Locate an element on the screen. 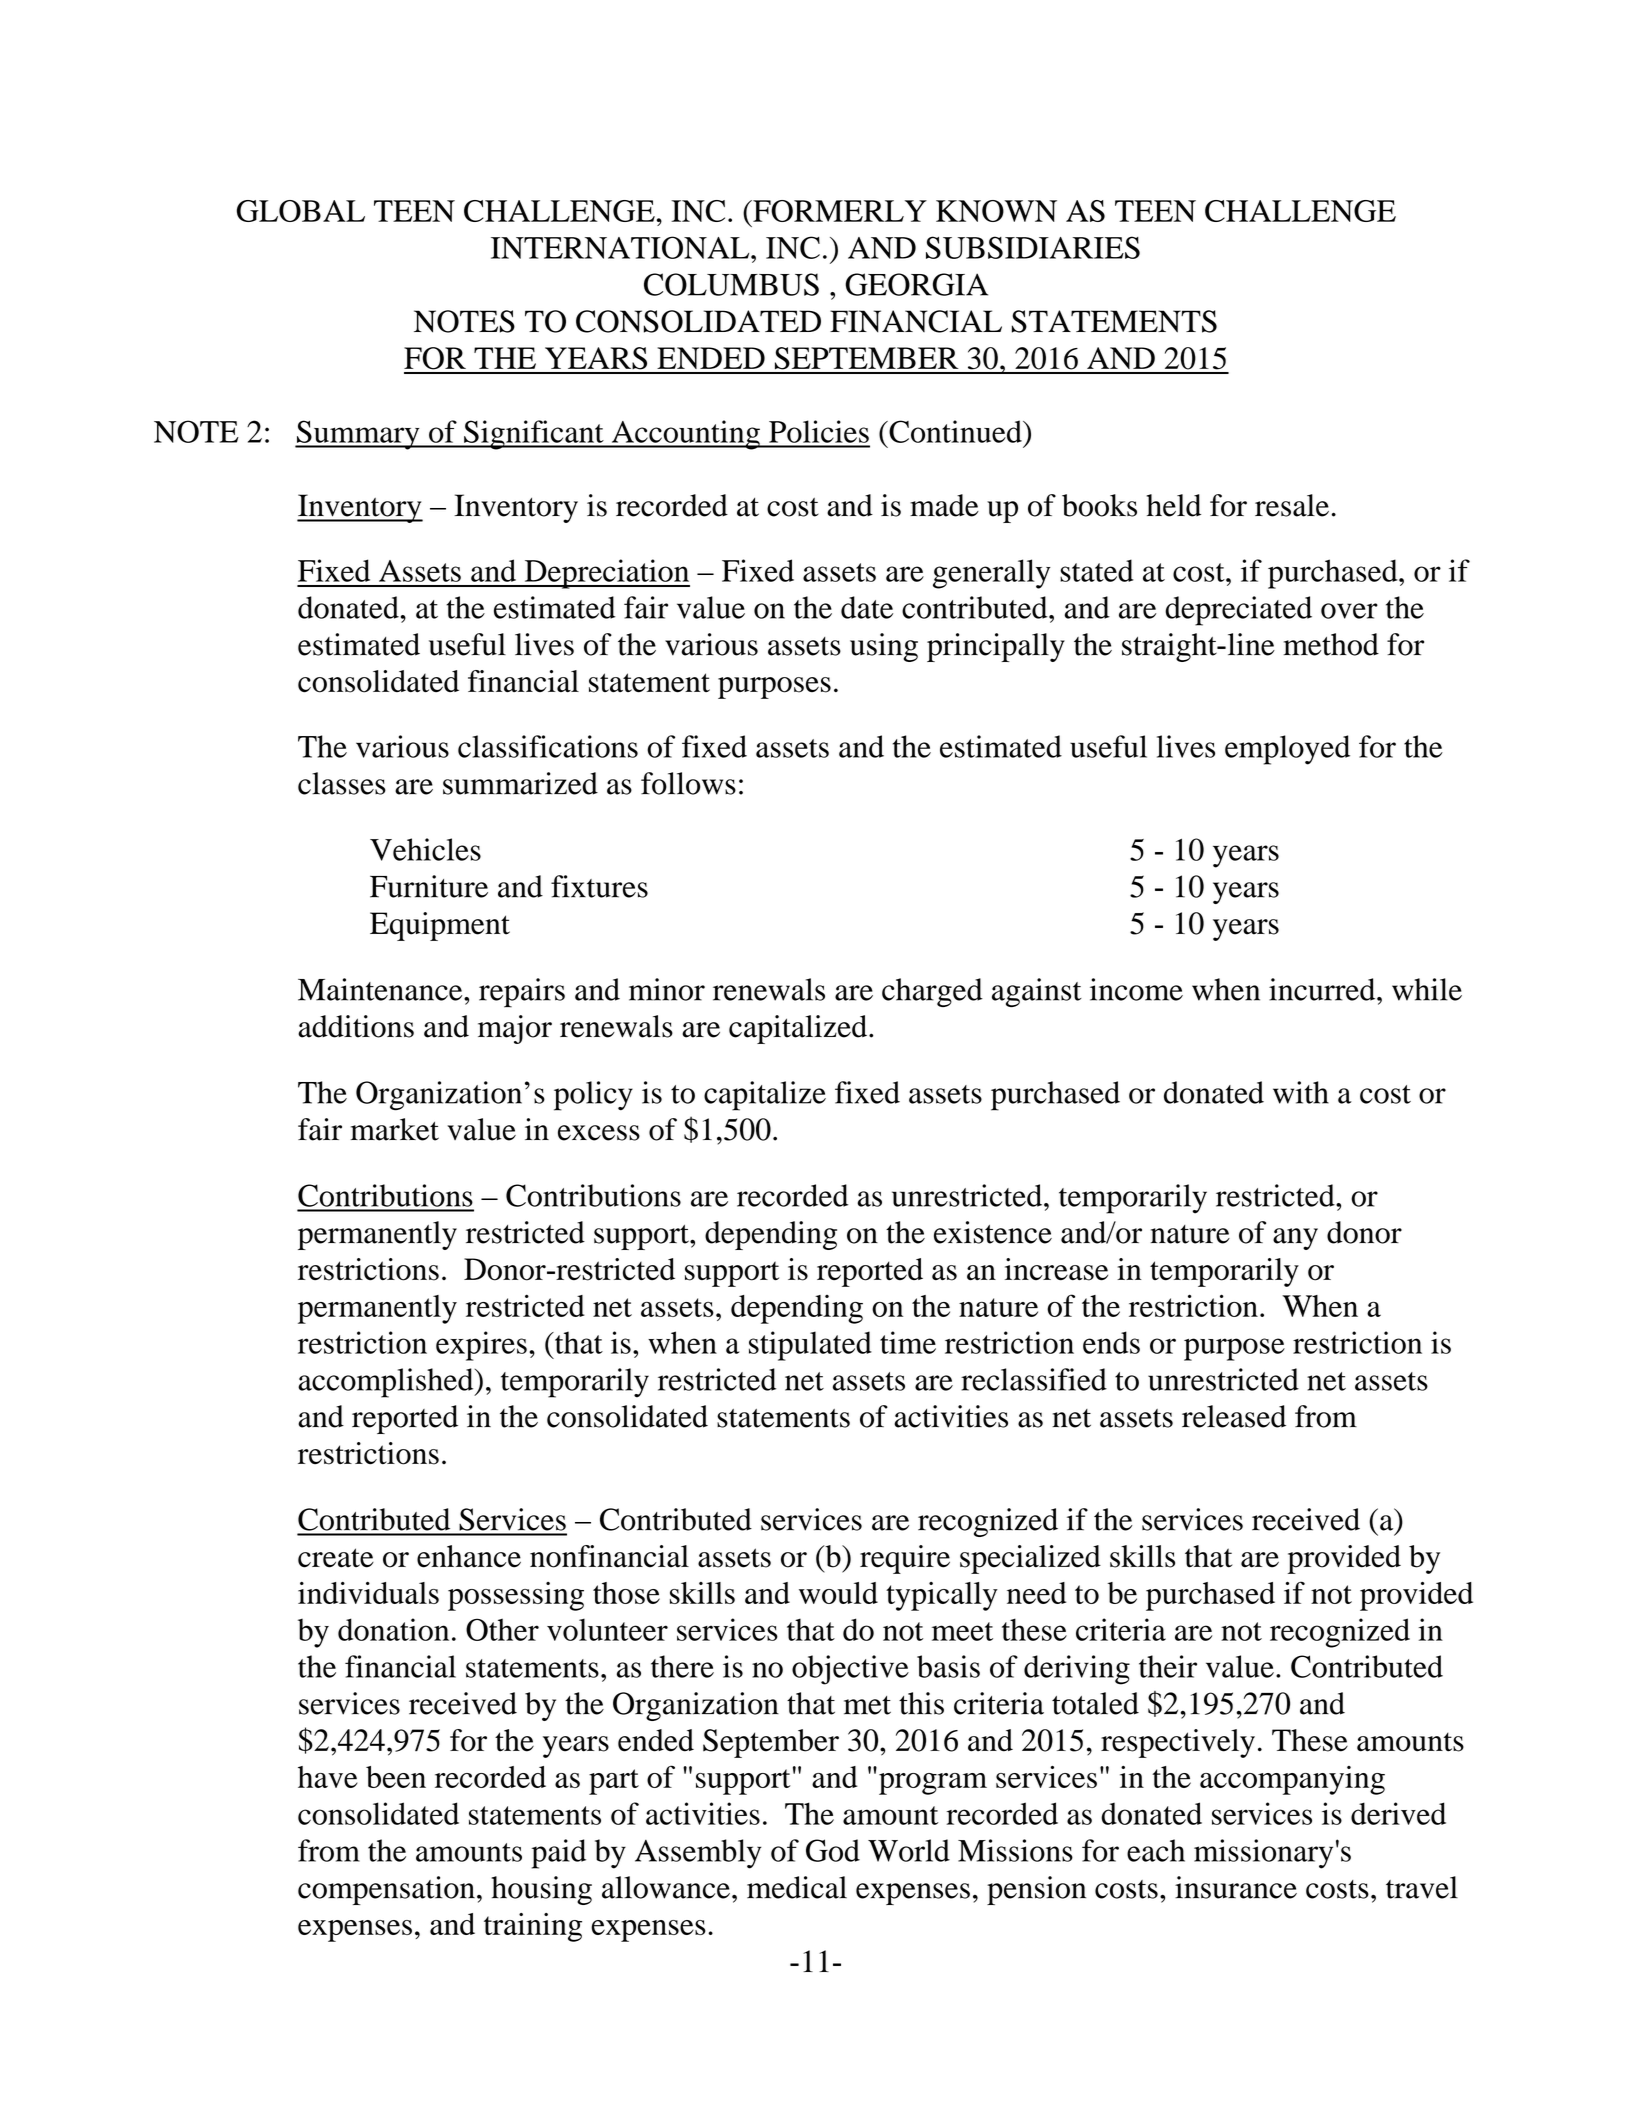  compensation is located at coordinates (386, 1890).
